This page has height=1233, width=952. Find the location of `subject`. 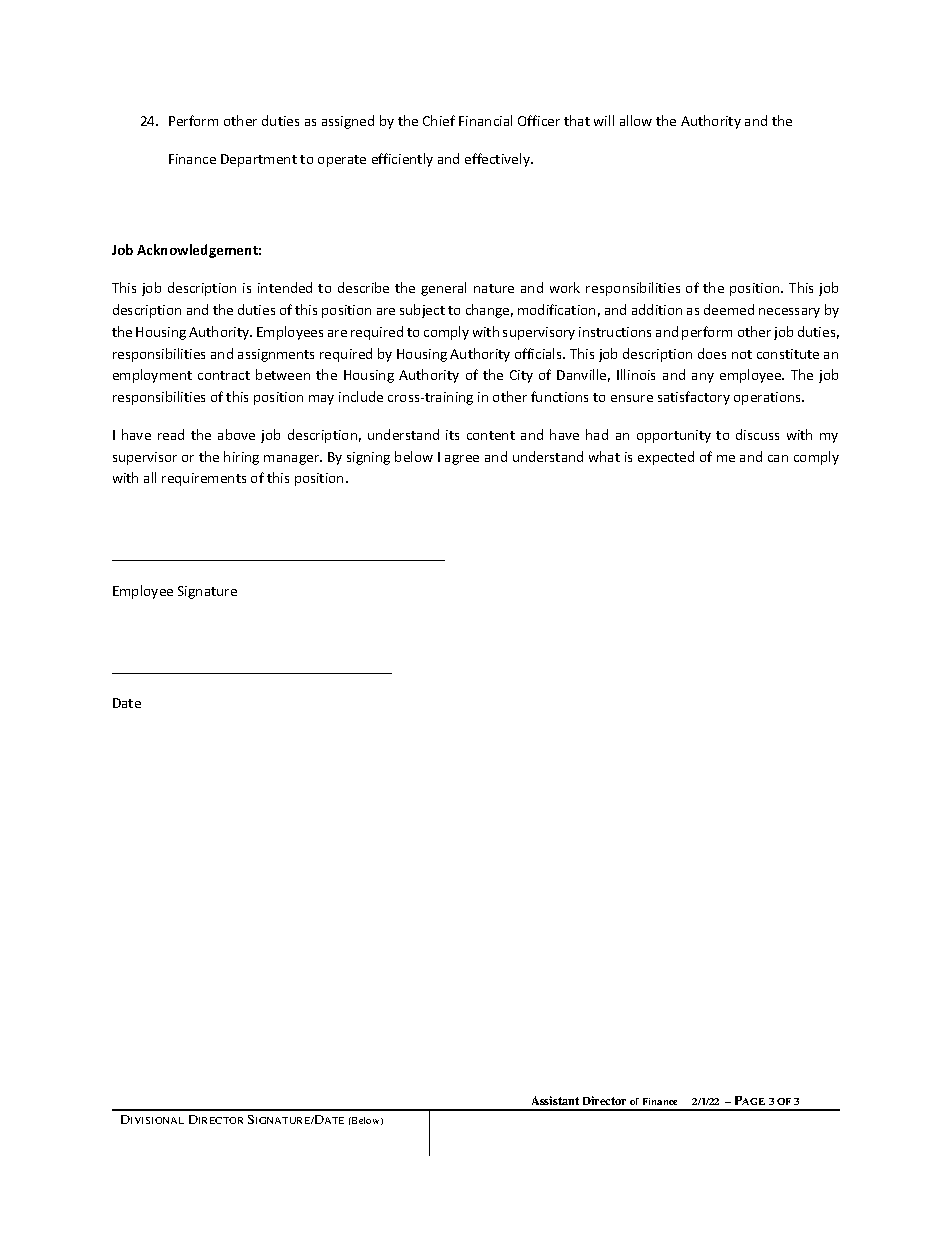

subject is located at coordinates (422, 311).
